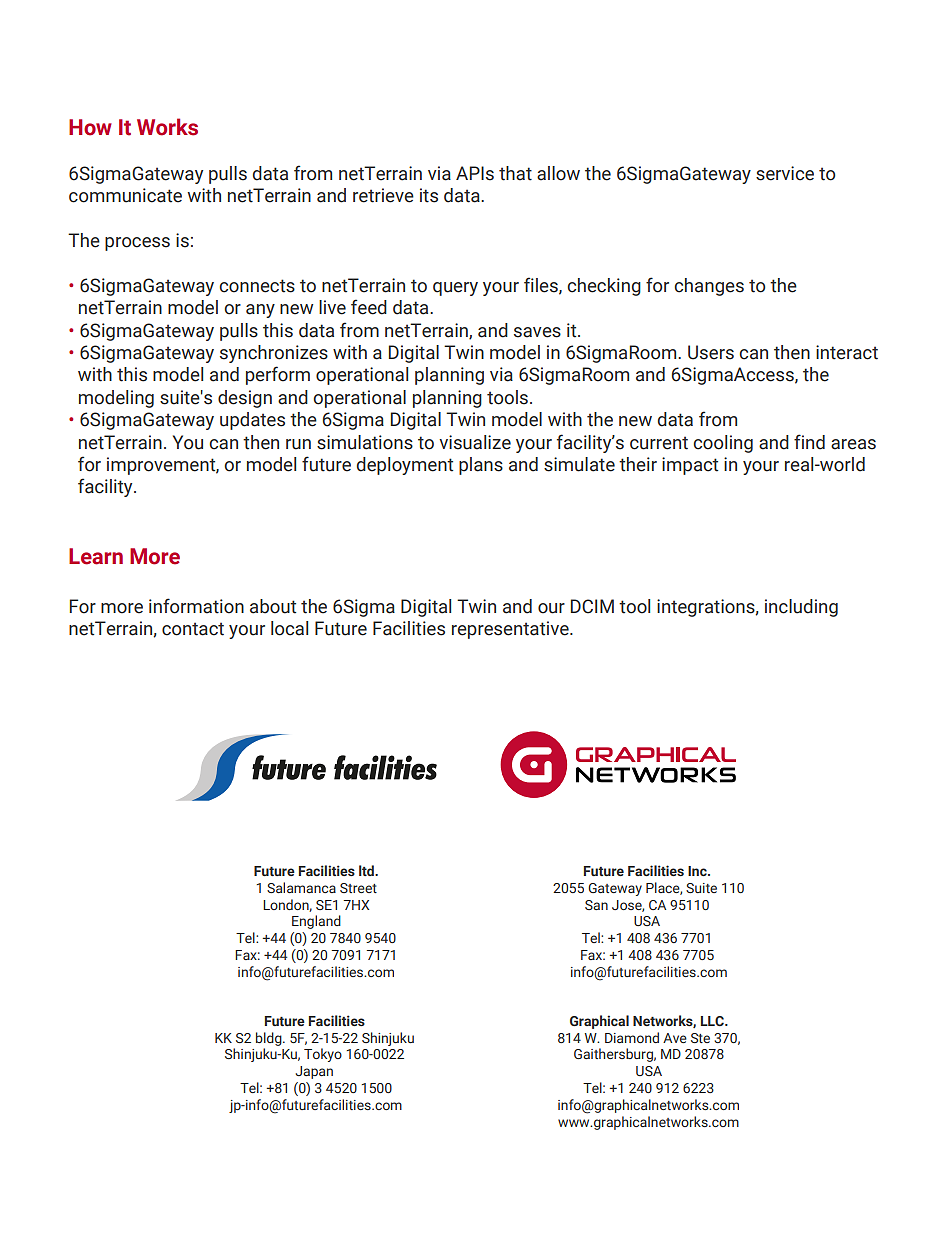  Describe the element at coordinates (270, 1039) in the page. I see `bldg` at that location.
